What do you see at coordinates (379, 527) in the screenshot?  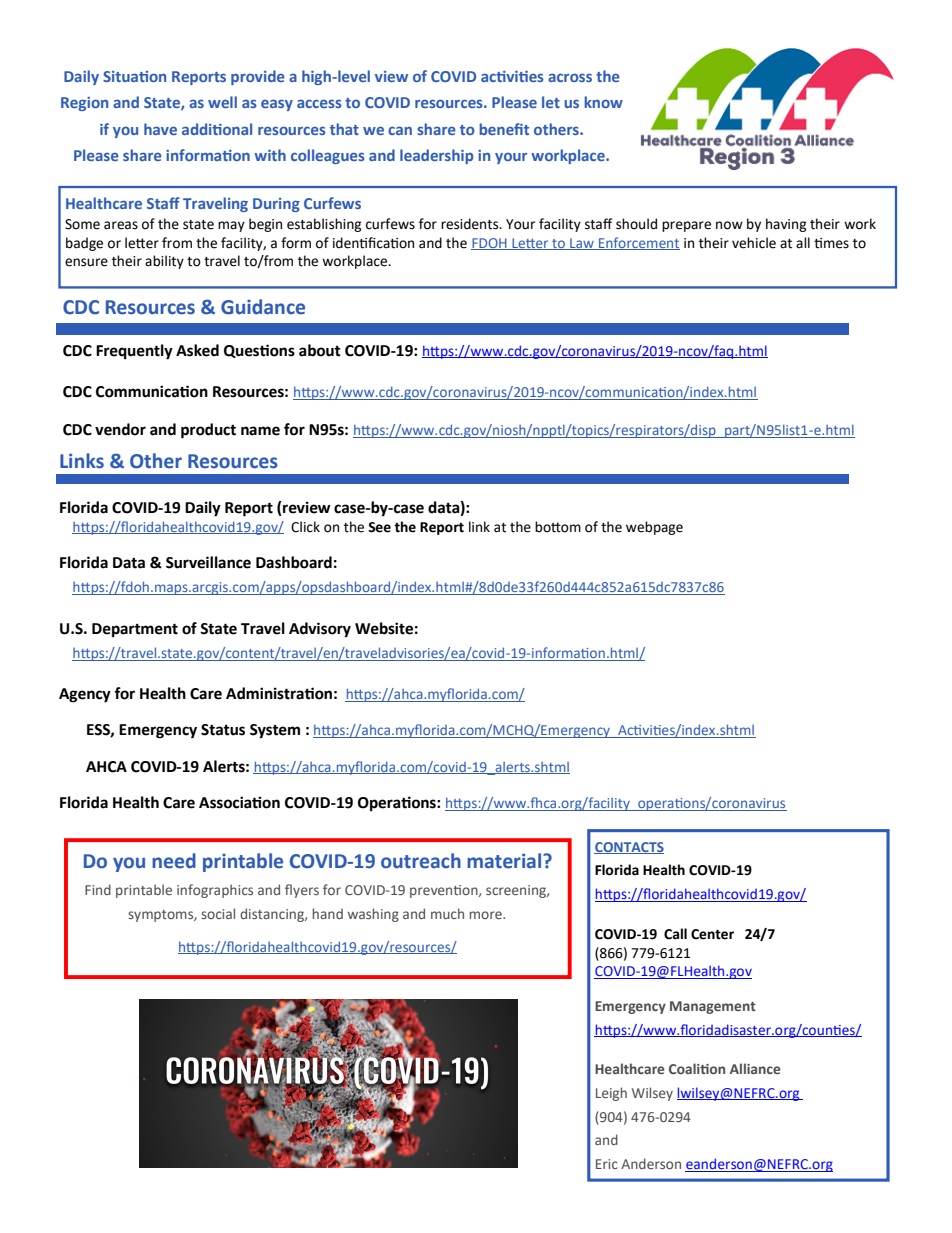 I see `See` at bounding box center [379, 527].
